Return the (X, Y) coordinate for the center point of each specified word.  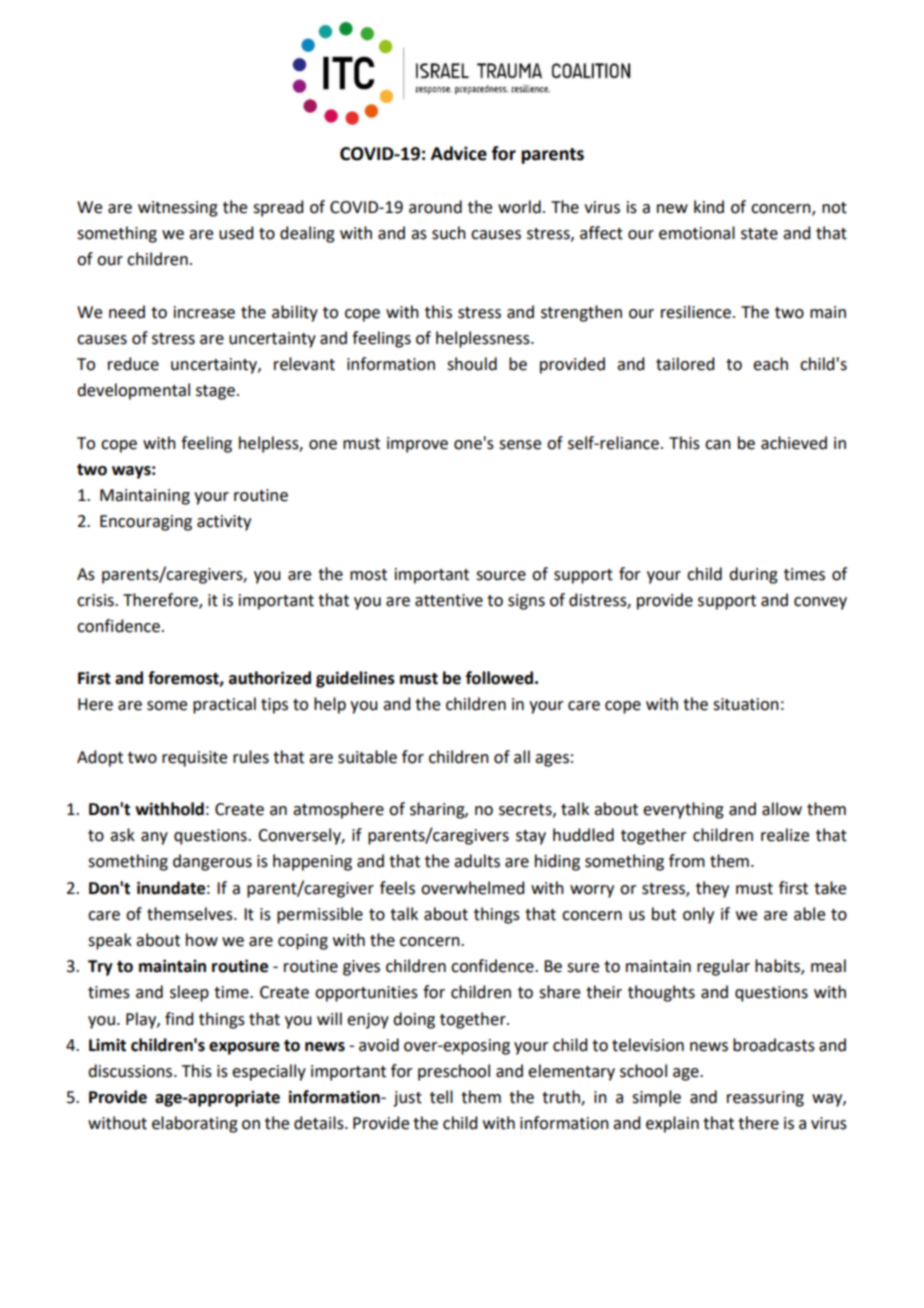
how (202, 940)
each (770, 364)
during (753, 575)
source (501, 576)
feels (397, 888)
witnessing (178, 209)
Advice (459, 153)
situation (746, 704)
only (698, 915)
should (472, 364)
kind (709, 207)
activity (224, 523)
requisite (194, 759)
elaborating (195, 1124)
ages (552, 760)
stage (215, 392)
